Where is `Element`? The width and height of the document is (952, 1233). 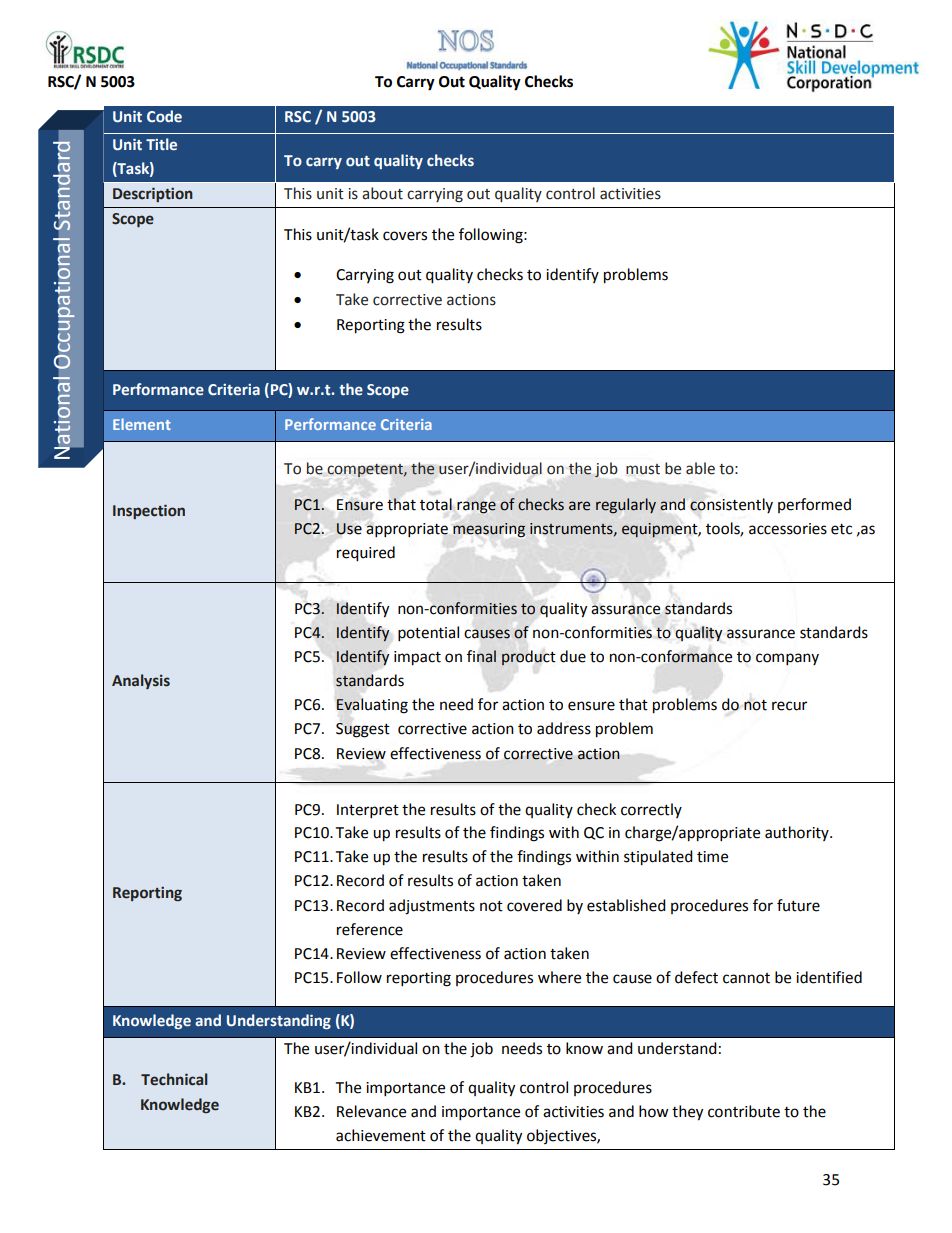
Element is located at coordinates (142, 424).
